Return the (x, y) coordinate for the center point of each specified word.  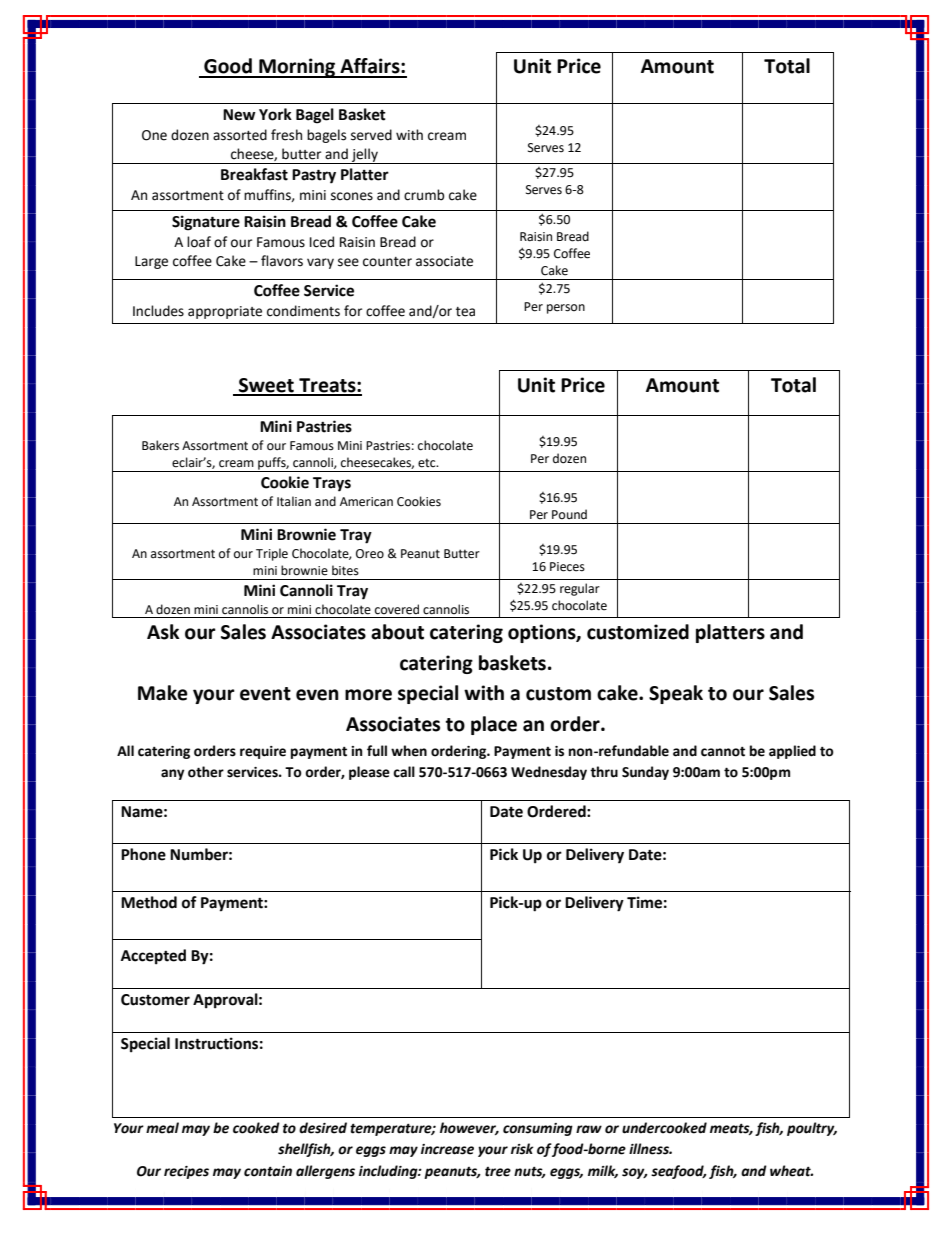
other (206, 772)
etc (428, 463)
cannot (723, 752)
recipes (186, 1172)
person (566, 309)
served (371, 135)
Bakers (160, 445)
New (239, 115)
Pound (569, 514)
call (404, 772)
